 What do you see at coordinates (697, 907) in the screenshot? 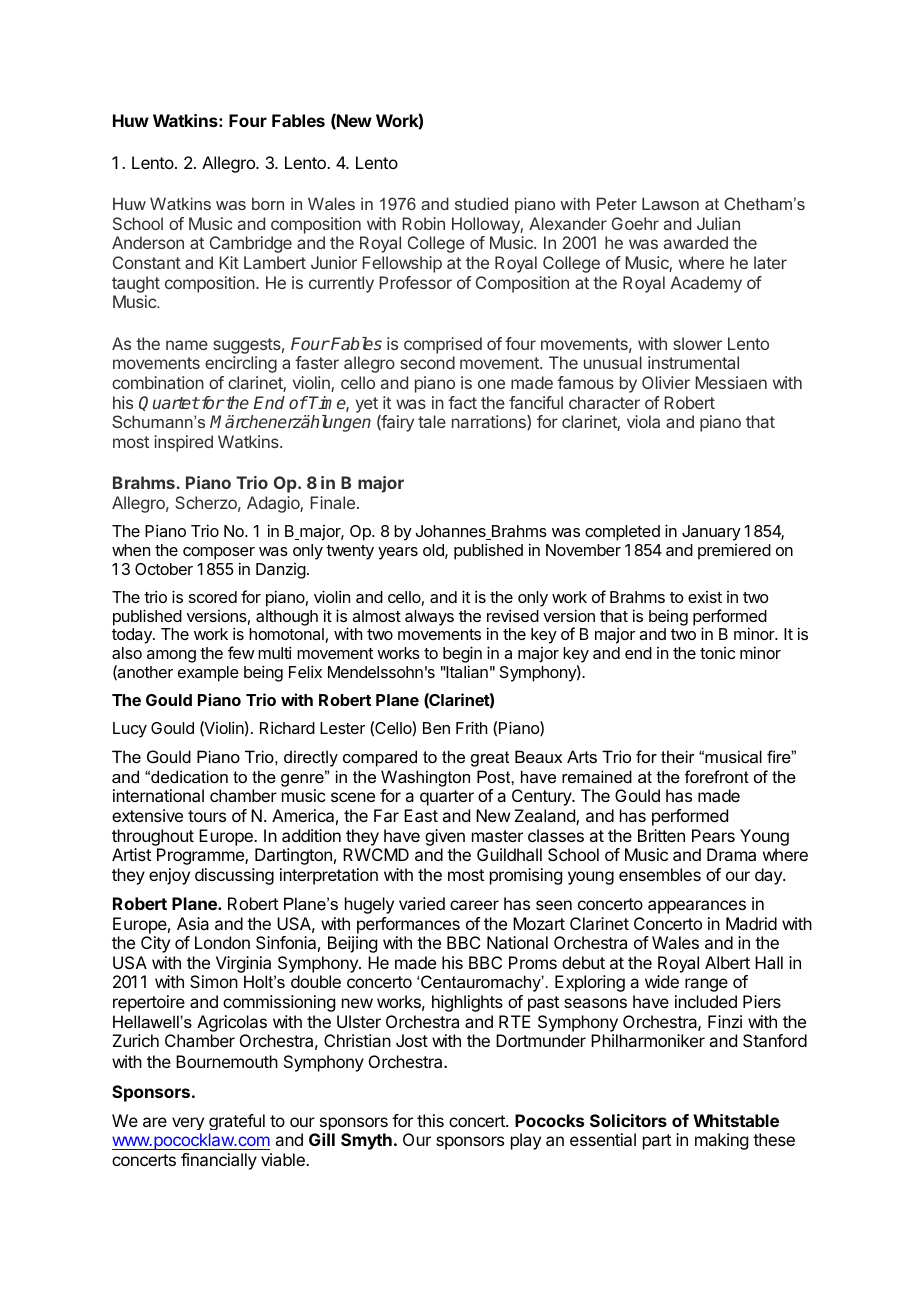
I see `appearances` at bounding box center [697, 907].
